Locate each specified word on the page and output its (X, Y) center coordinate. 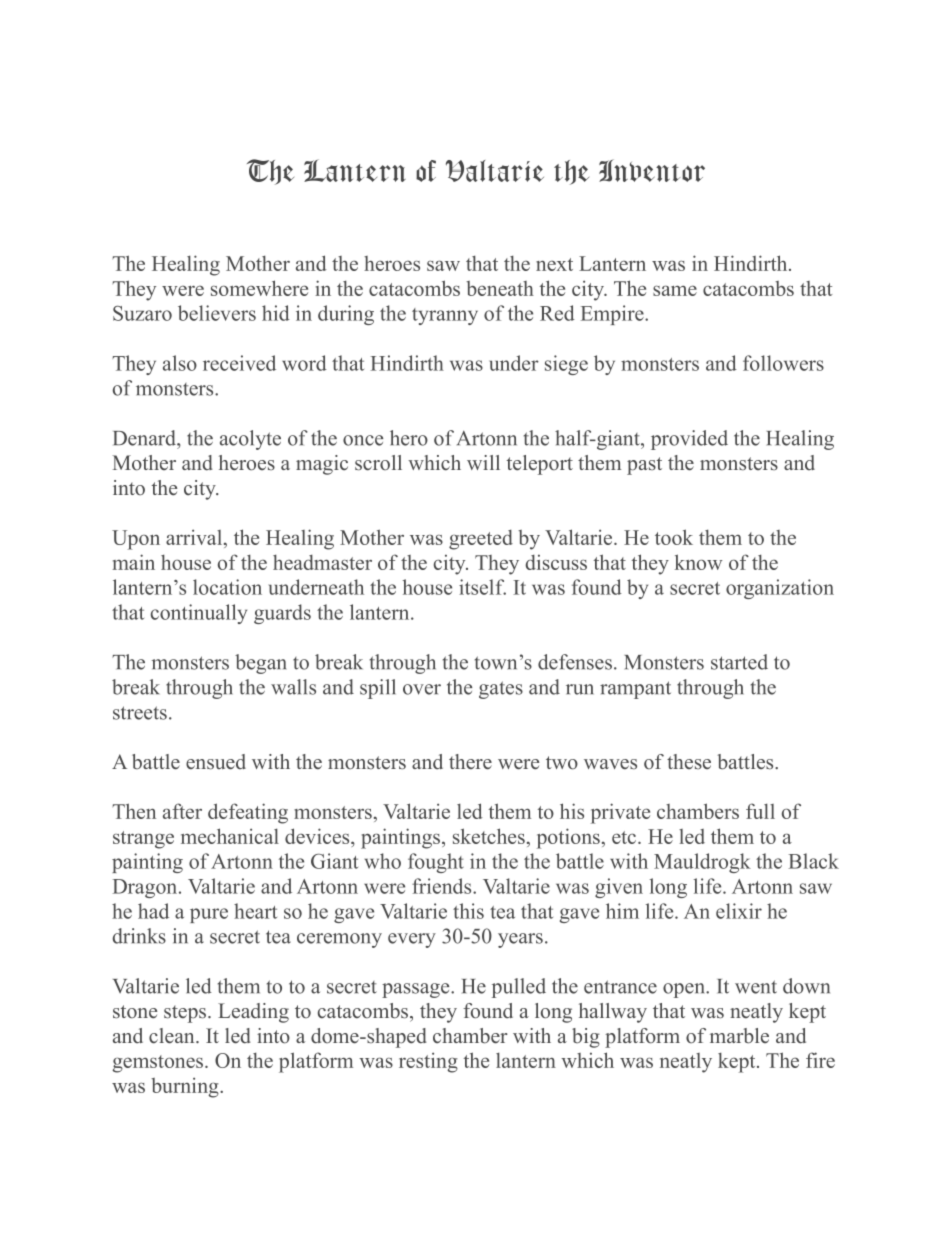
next (554, 264)
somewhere (259, 288)
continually (199, 614)
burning (186, 1087)
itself (482, 587)
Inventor (652, 170)
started (739, 662)
